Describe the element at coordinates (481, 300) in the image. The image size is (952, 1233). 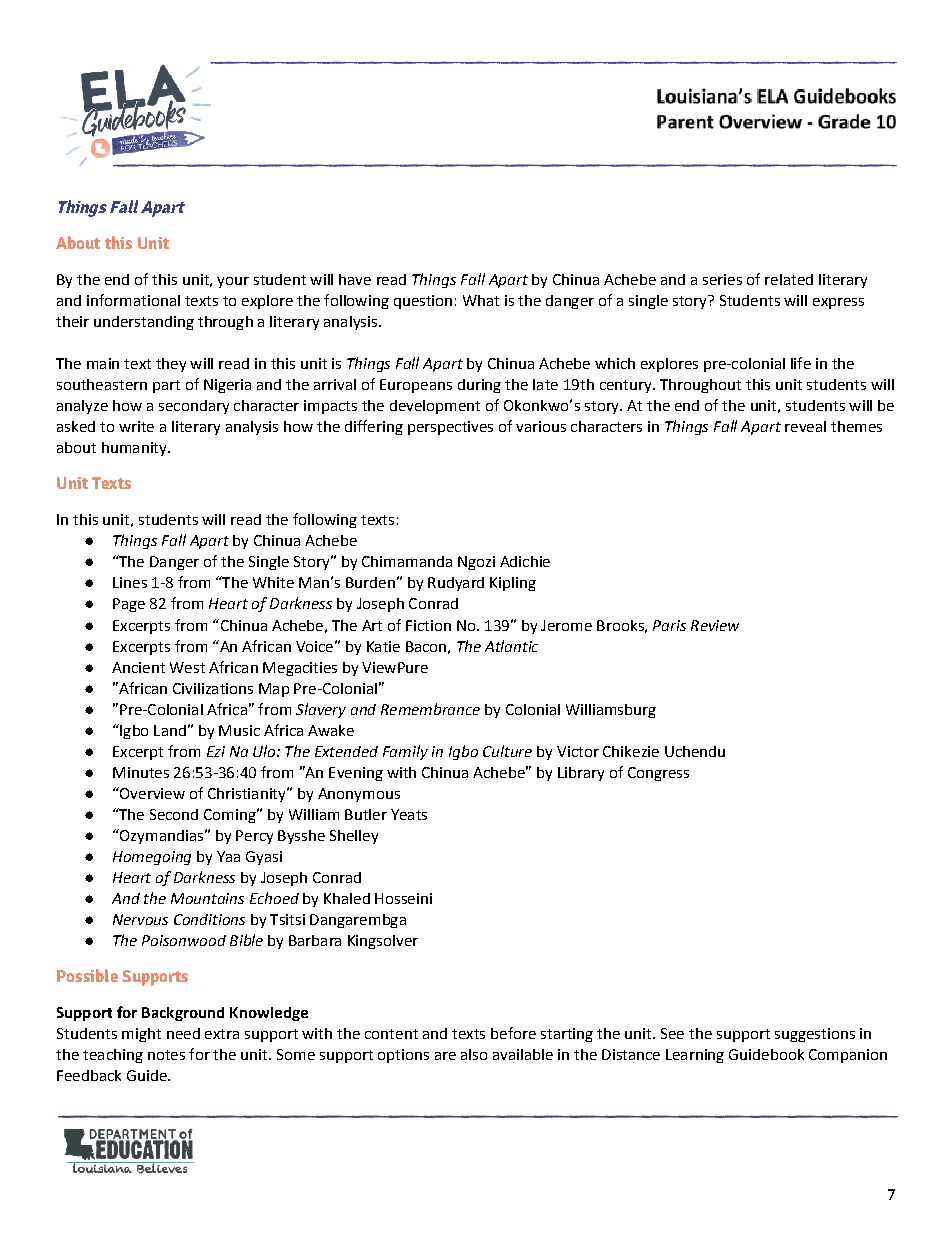
I see `What` at that location.
